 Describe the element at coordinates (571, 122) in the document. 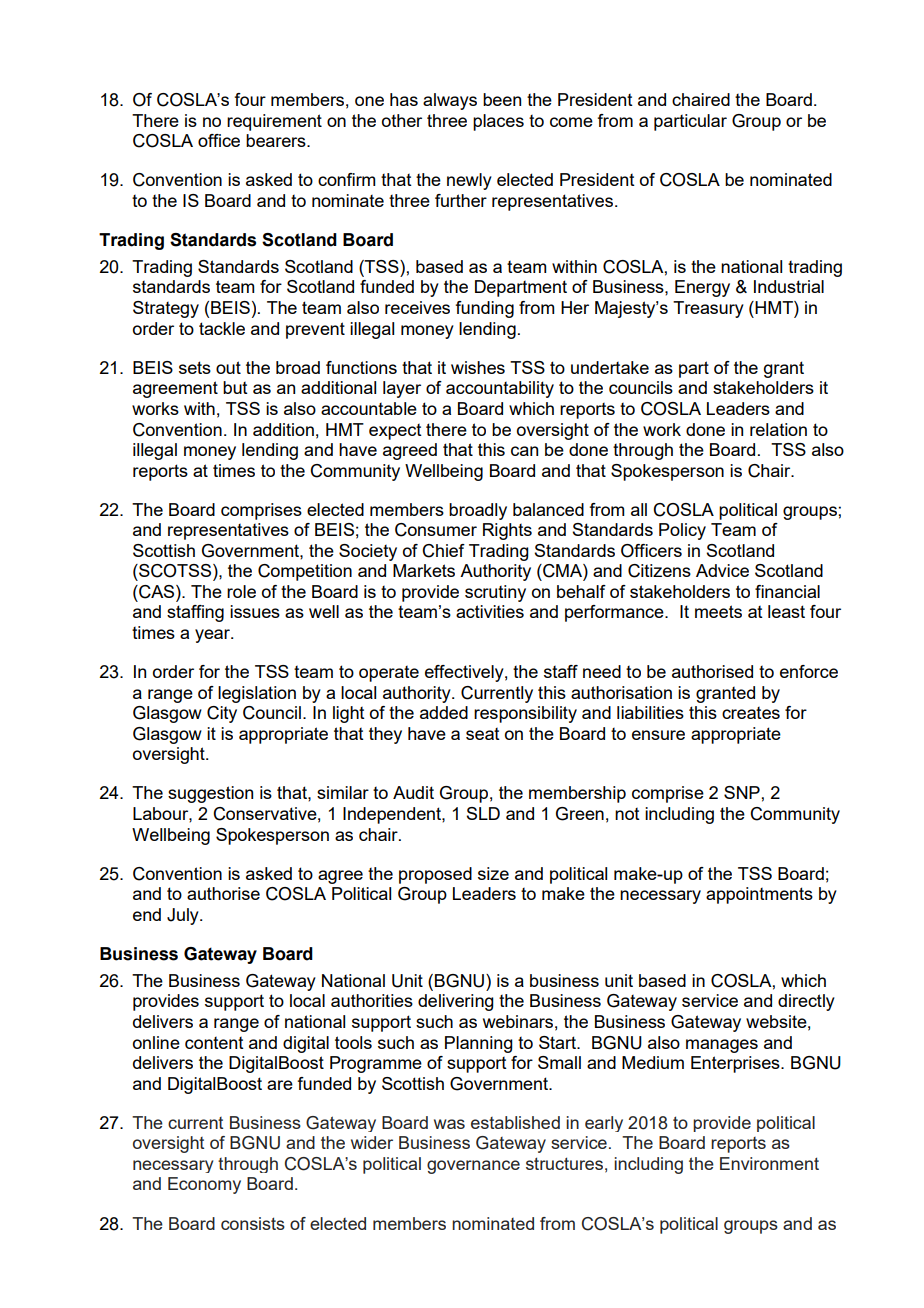

I see `come` at that location.
